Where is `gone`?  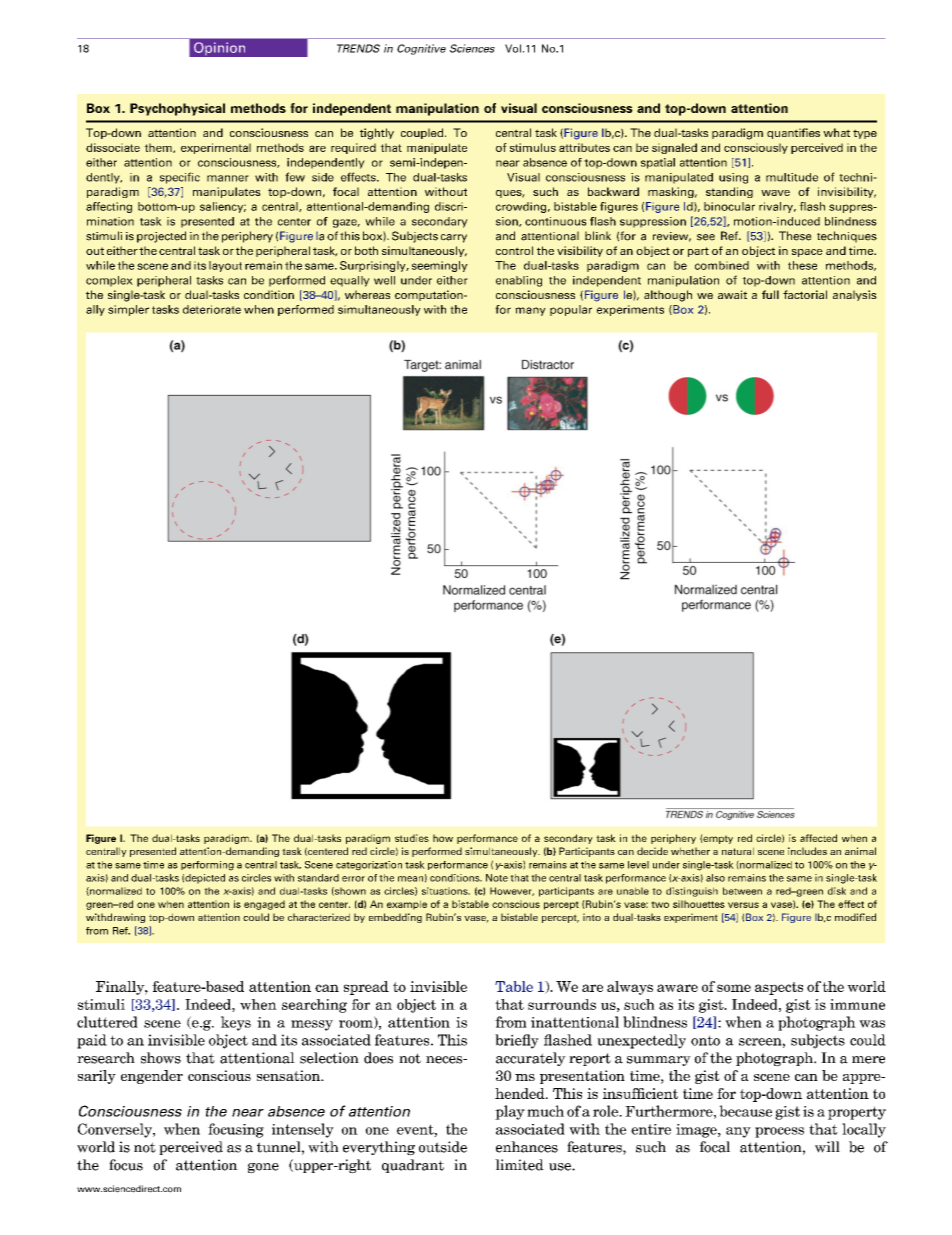 gone is located at coordinates (263, 1168).
